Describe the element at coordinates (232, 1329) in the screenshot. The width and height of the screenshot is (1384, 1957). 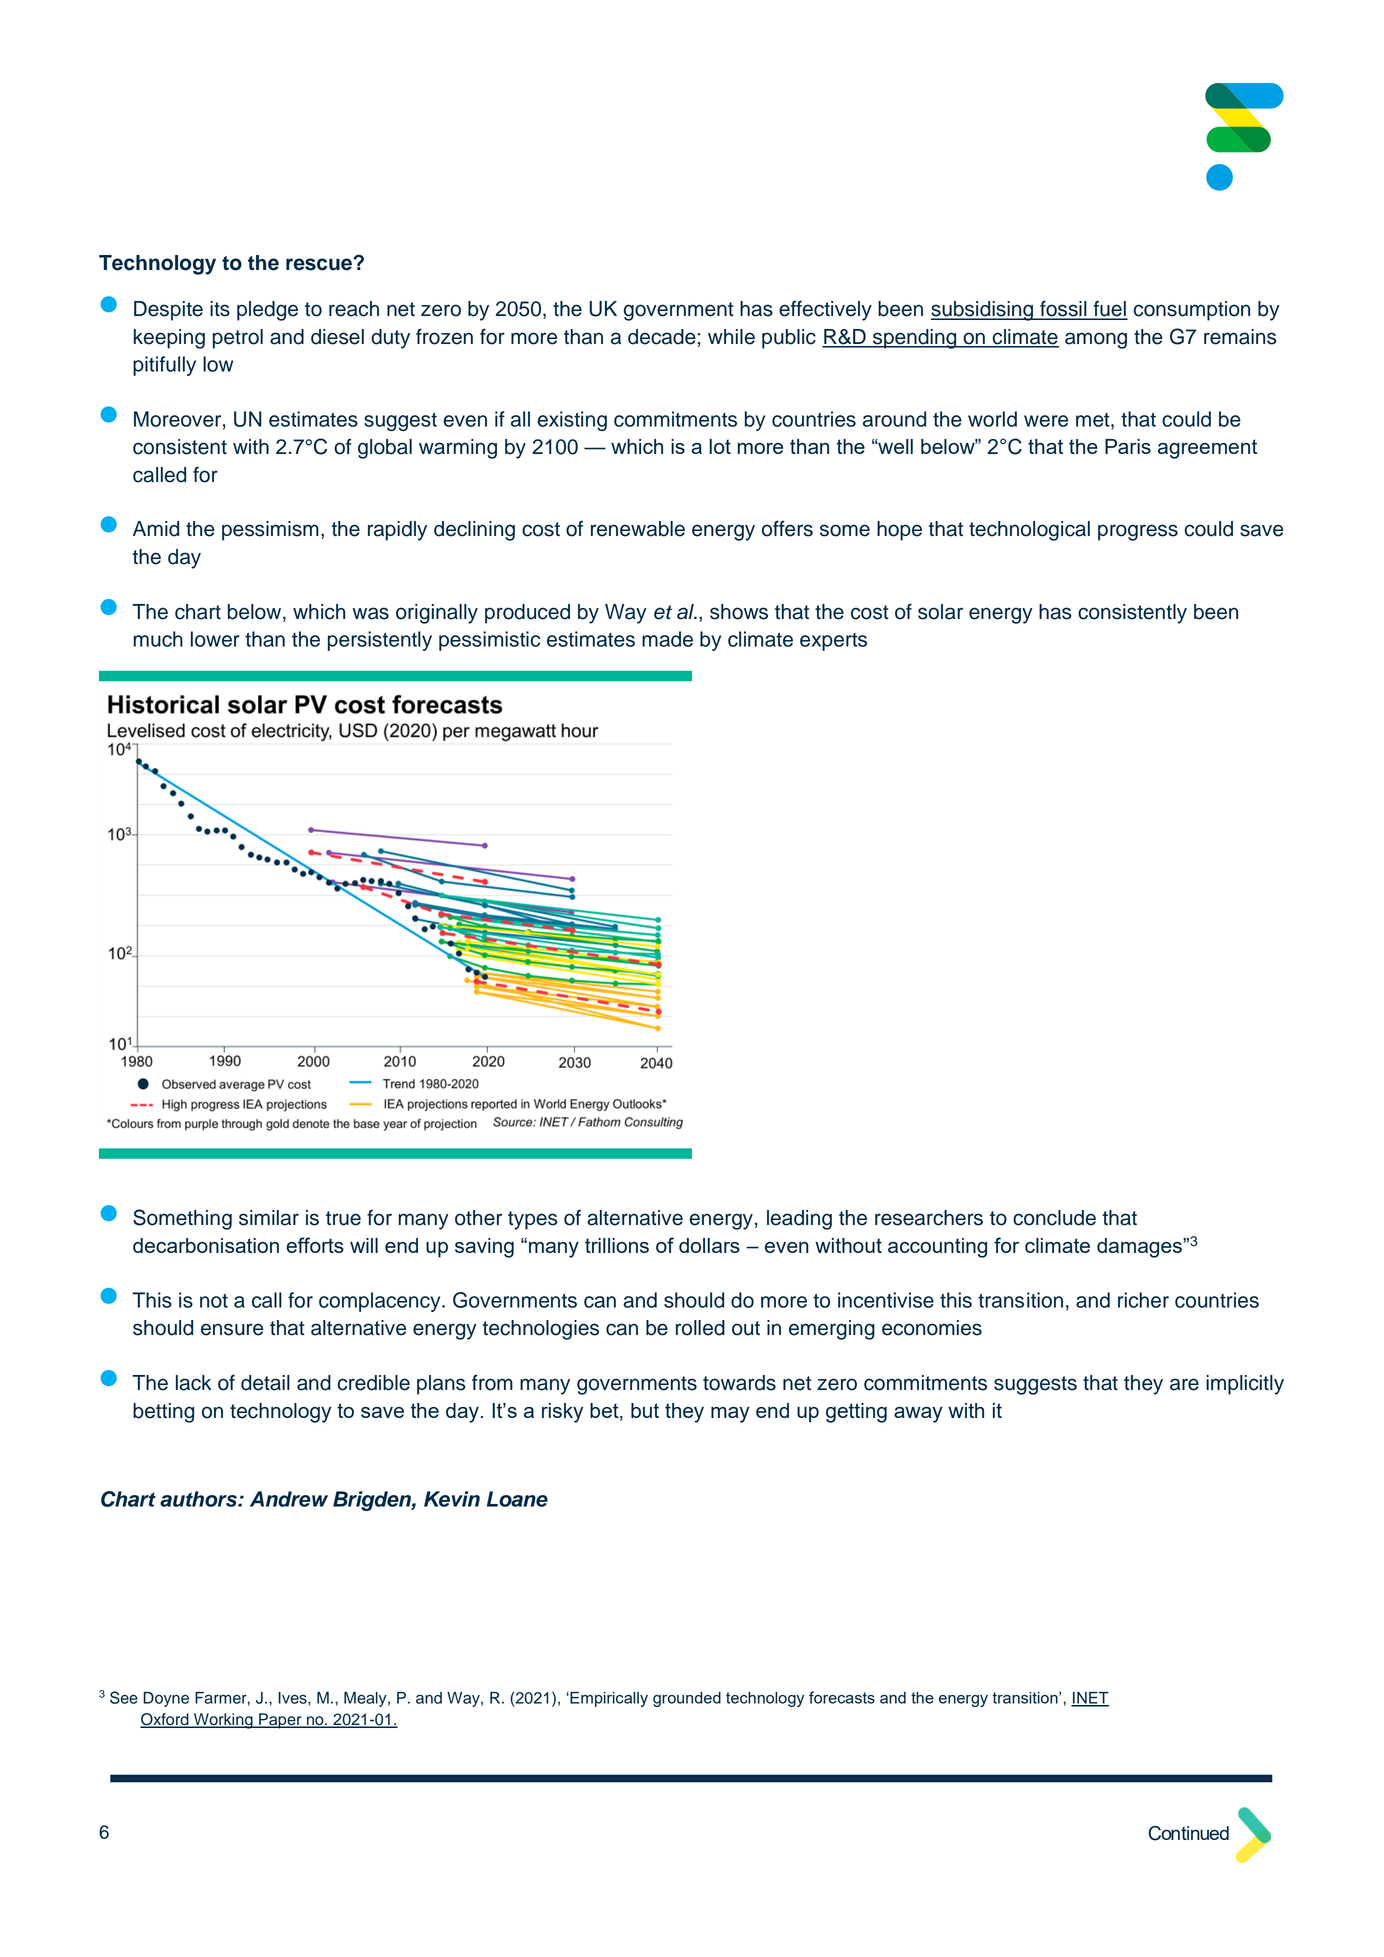
I see `ensure` at that location.
